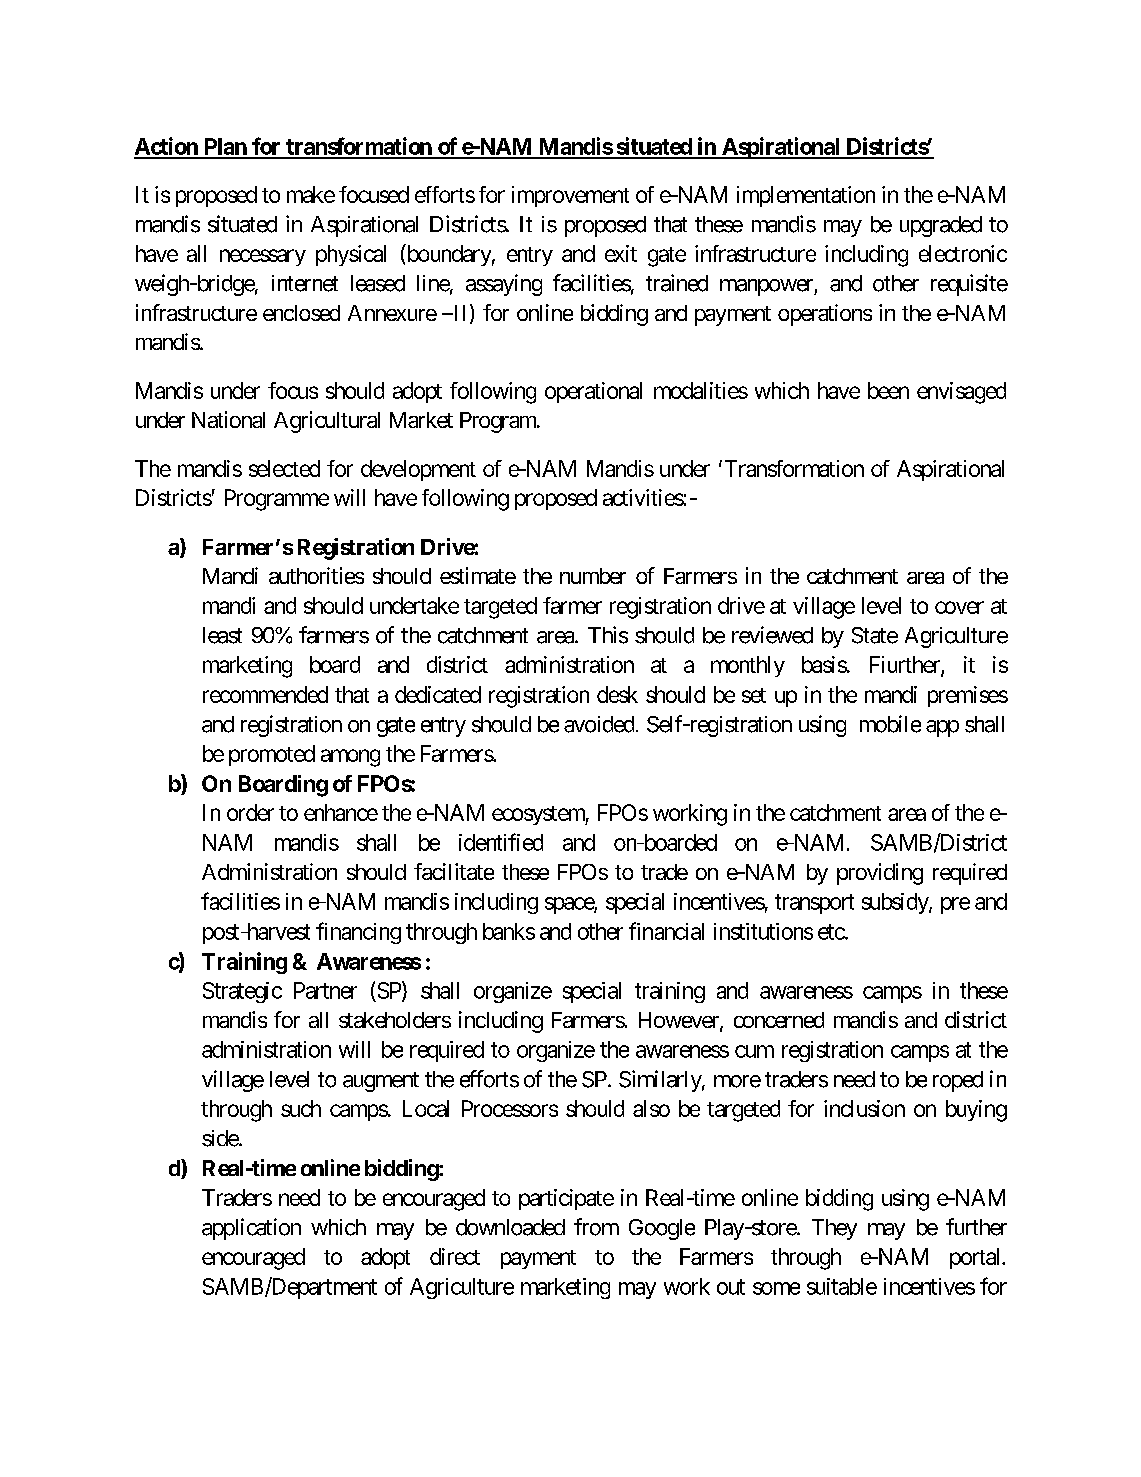 The image size is (1141, 1477). What do you see at coordinates (754, 695) in the screenshot?
I see `set` at bounding box center [754, 695].
